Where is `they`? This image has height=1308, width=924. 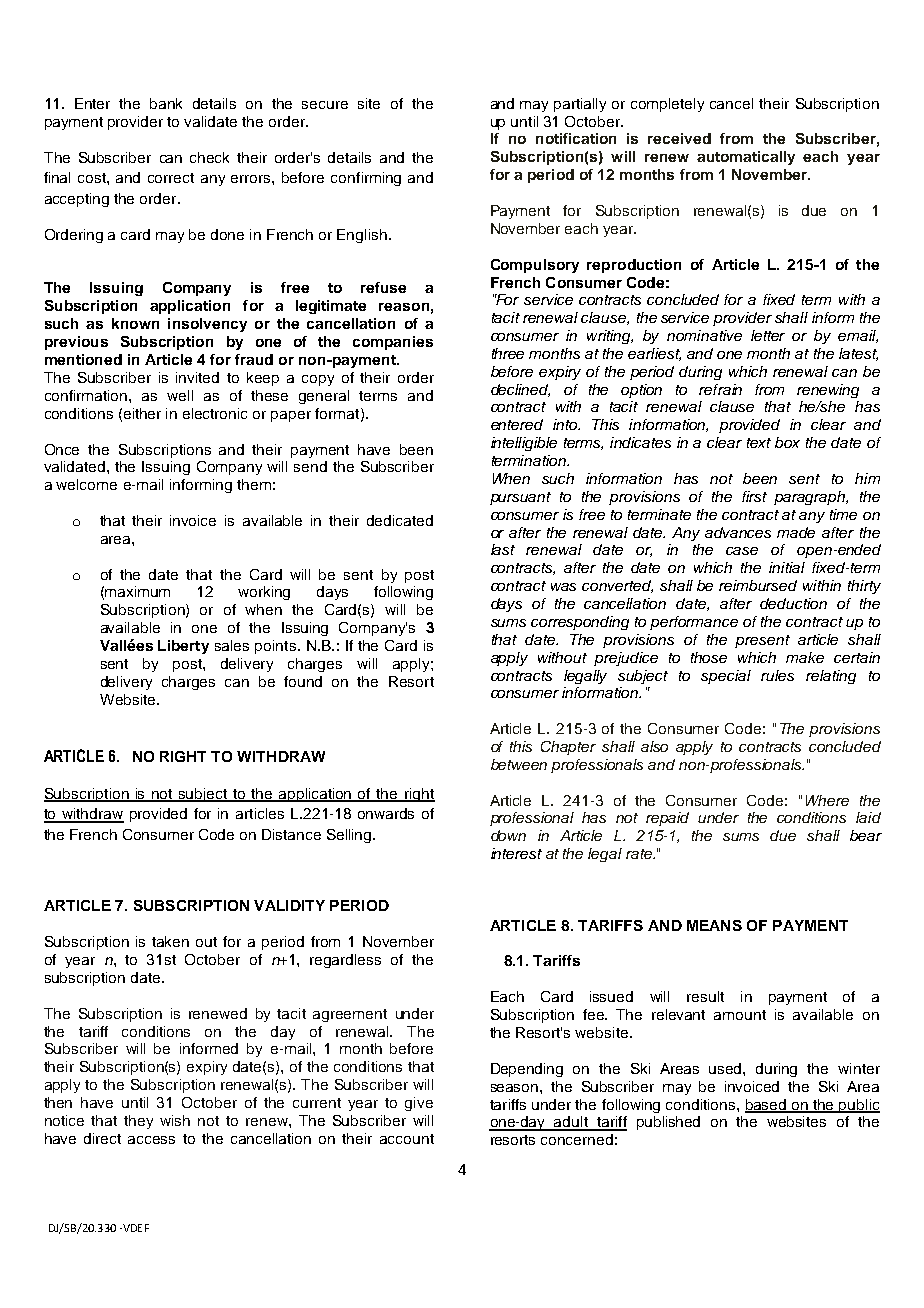
they is located at coordinates (138, 1122).
